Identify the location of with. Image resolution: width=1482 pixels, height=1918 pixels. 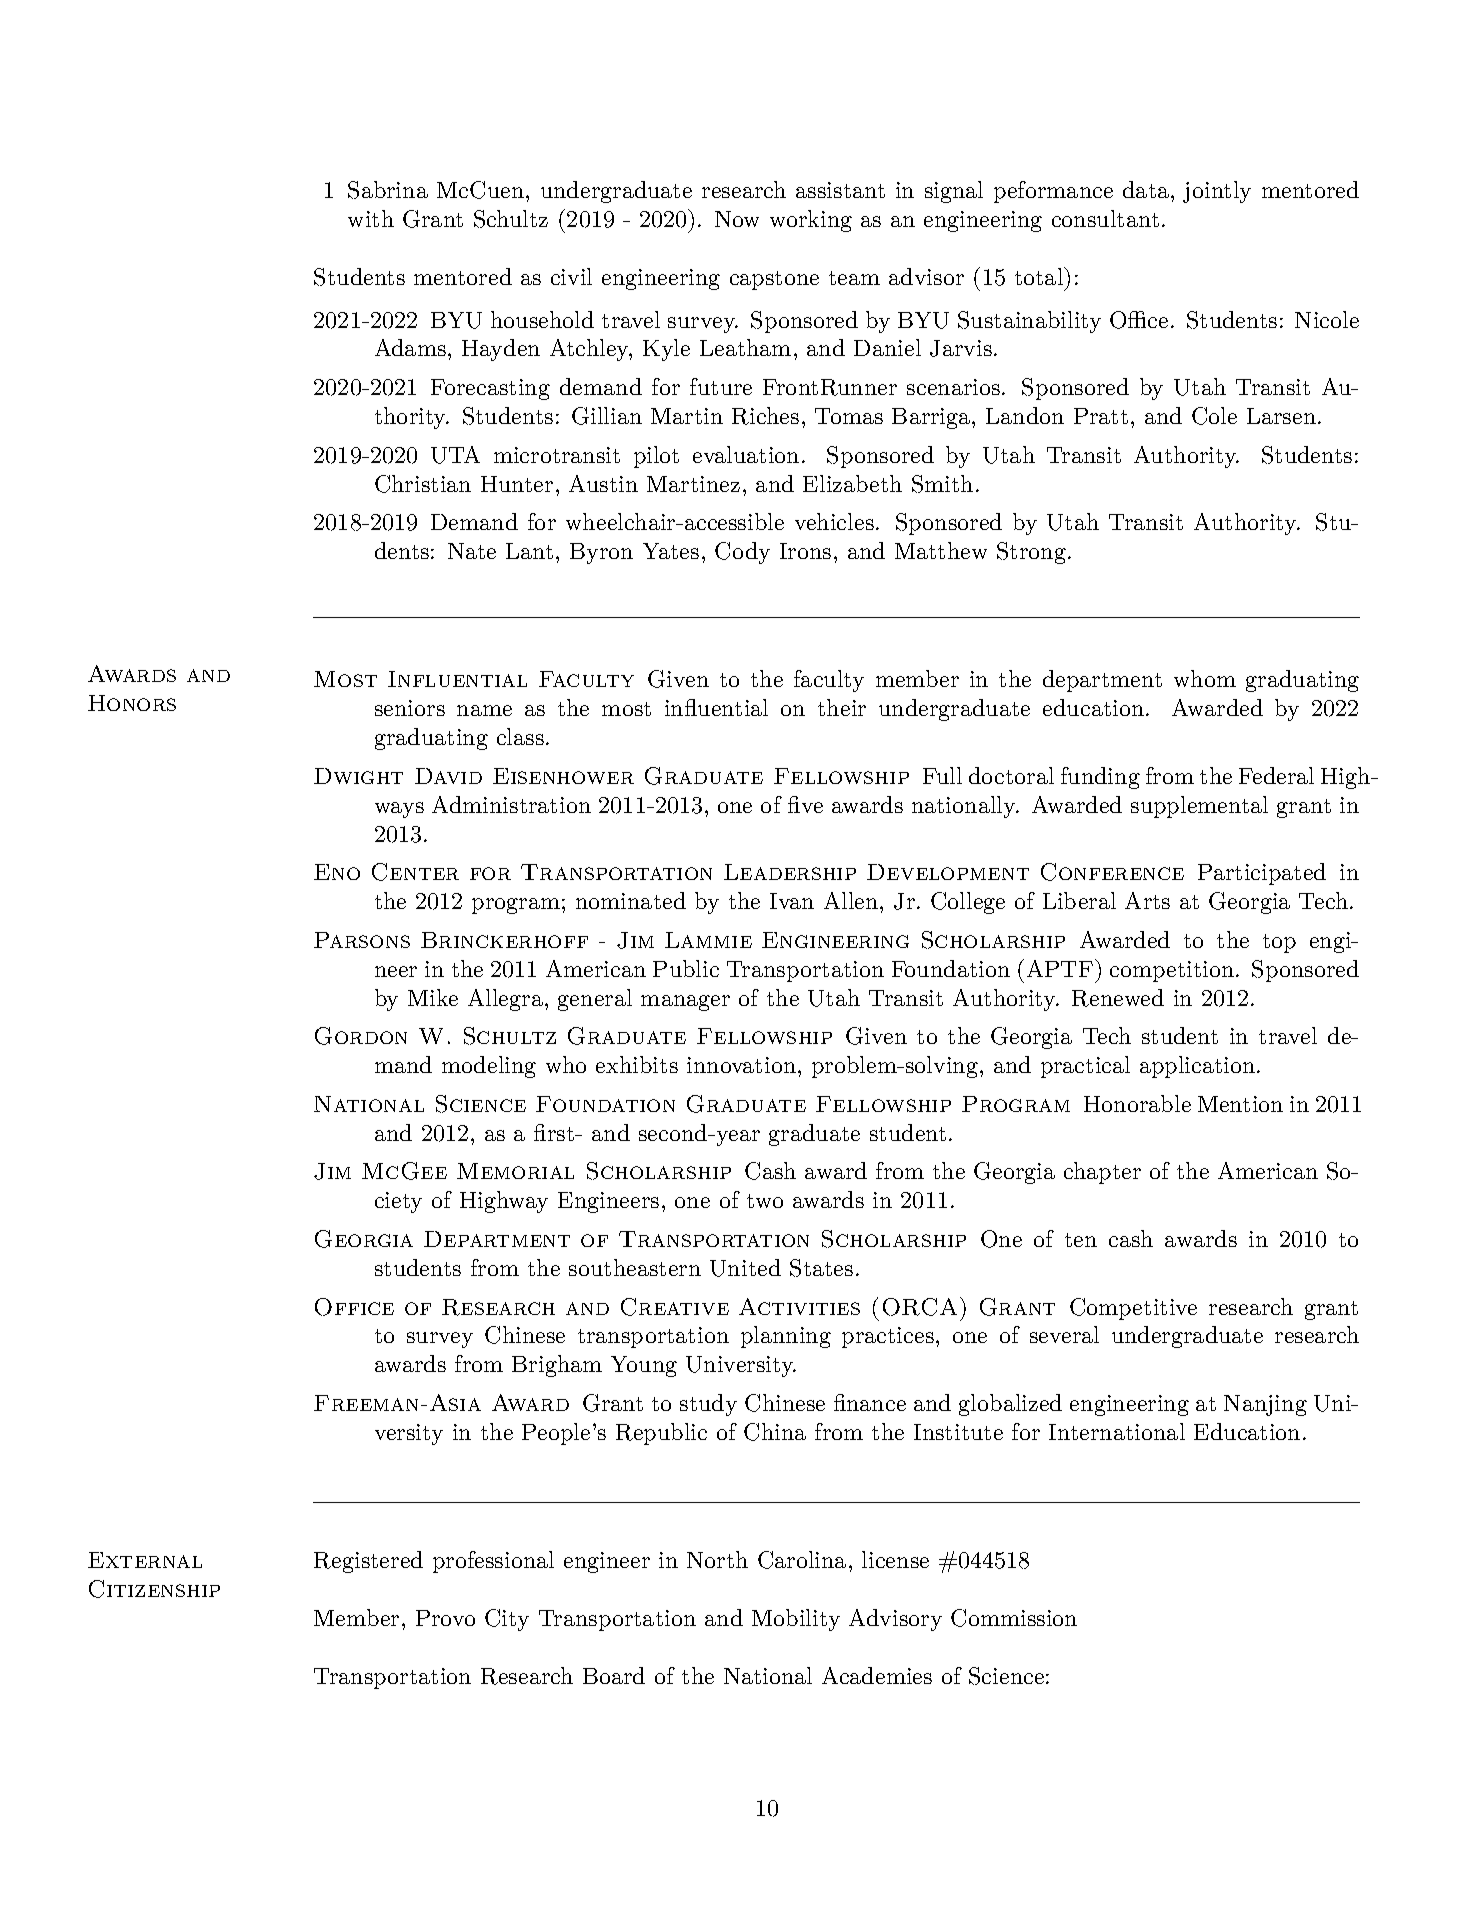
(371, 218).
